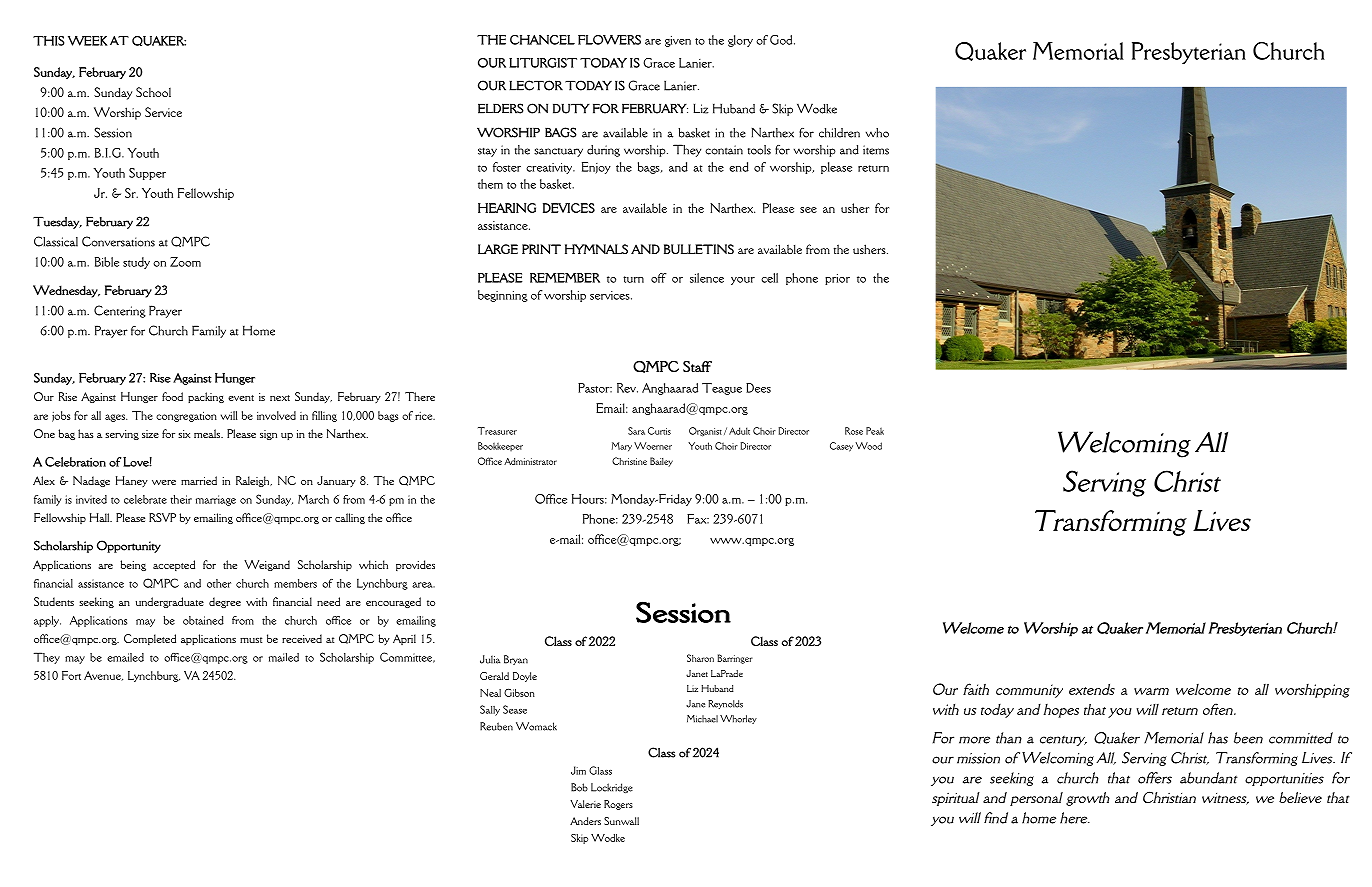 This screenshot has width=1372, height=887. Describe the element at coordinates (678, 41) in the screenshot. I see `given` at that location.
